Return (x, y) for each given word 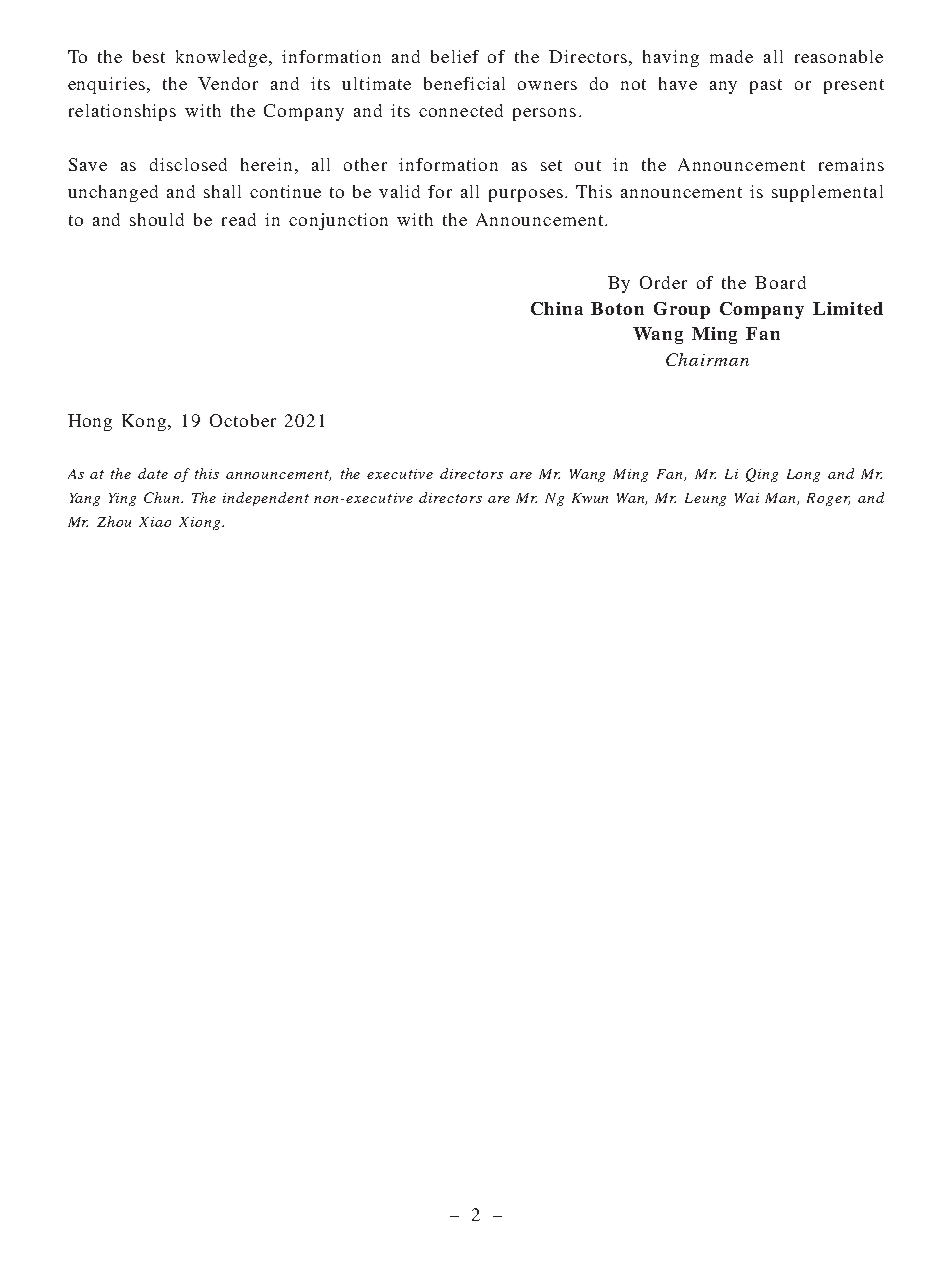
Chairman (707, 359)
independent (266, 499)
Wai (747, 498)
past (766, 86)
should (157, 219)
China (557, 308)
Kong (145, 422)
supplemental (827, 193)
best (149, 56)
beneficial (464, 83)
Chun (163, 497)
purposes (527, 195)
